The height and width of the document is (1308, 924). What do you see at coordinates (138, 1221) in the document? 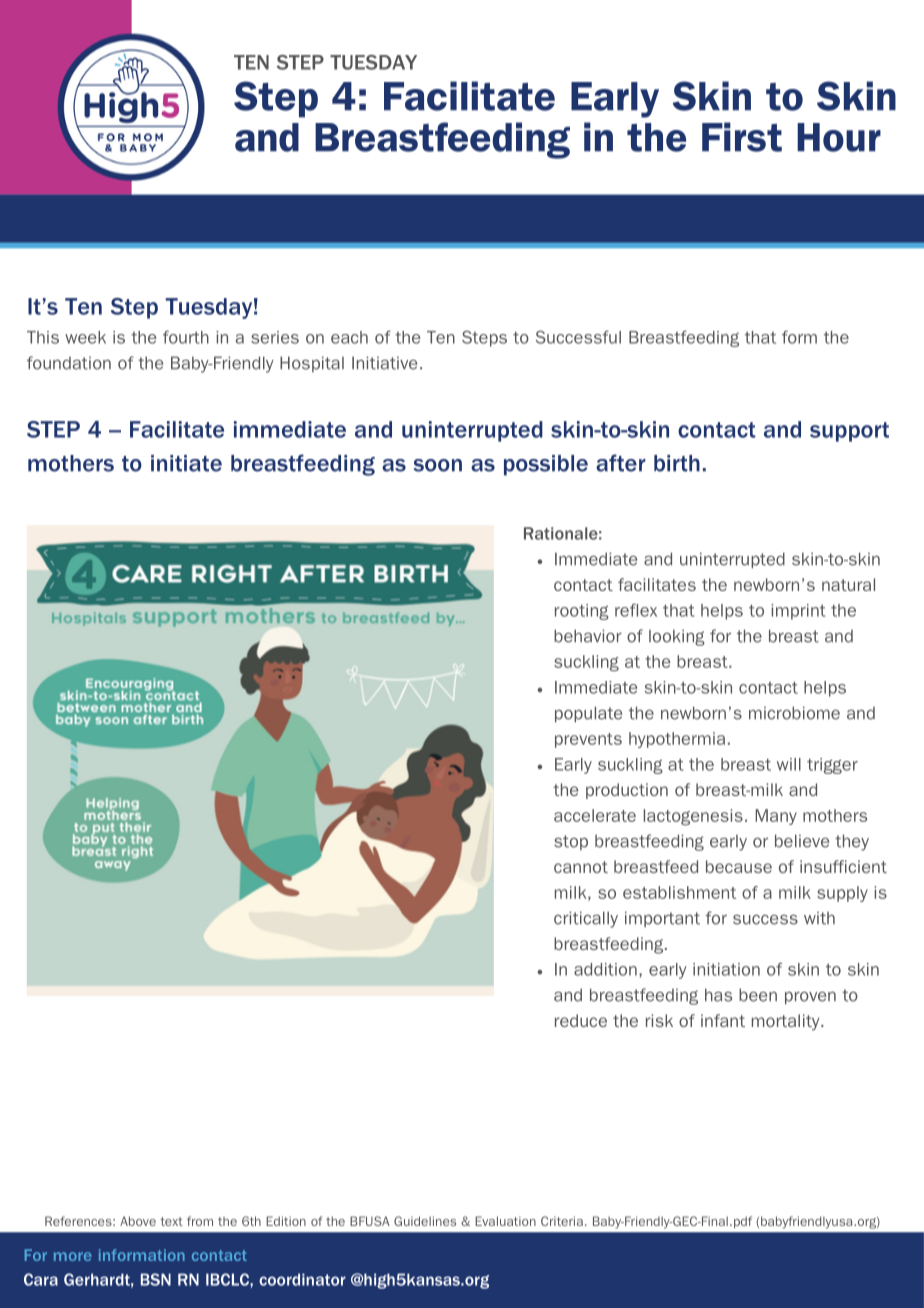
I see `Above` at bounding box center [138, 1221].
